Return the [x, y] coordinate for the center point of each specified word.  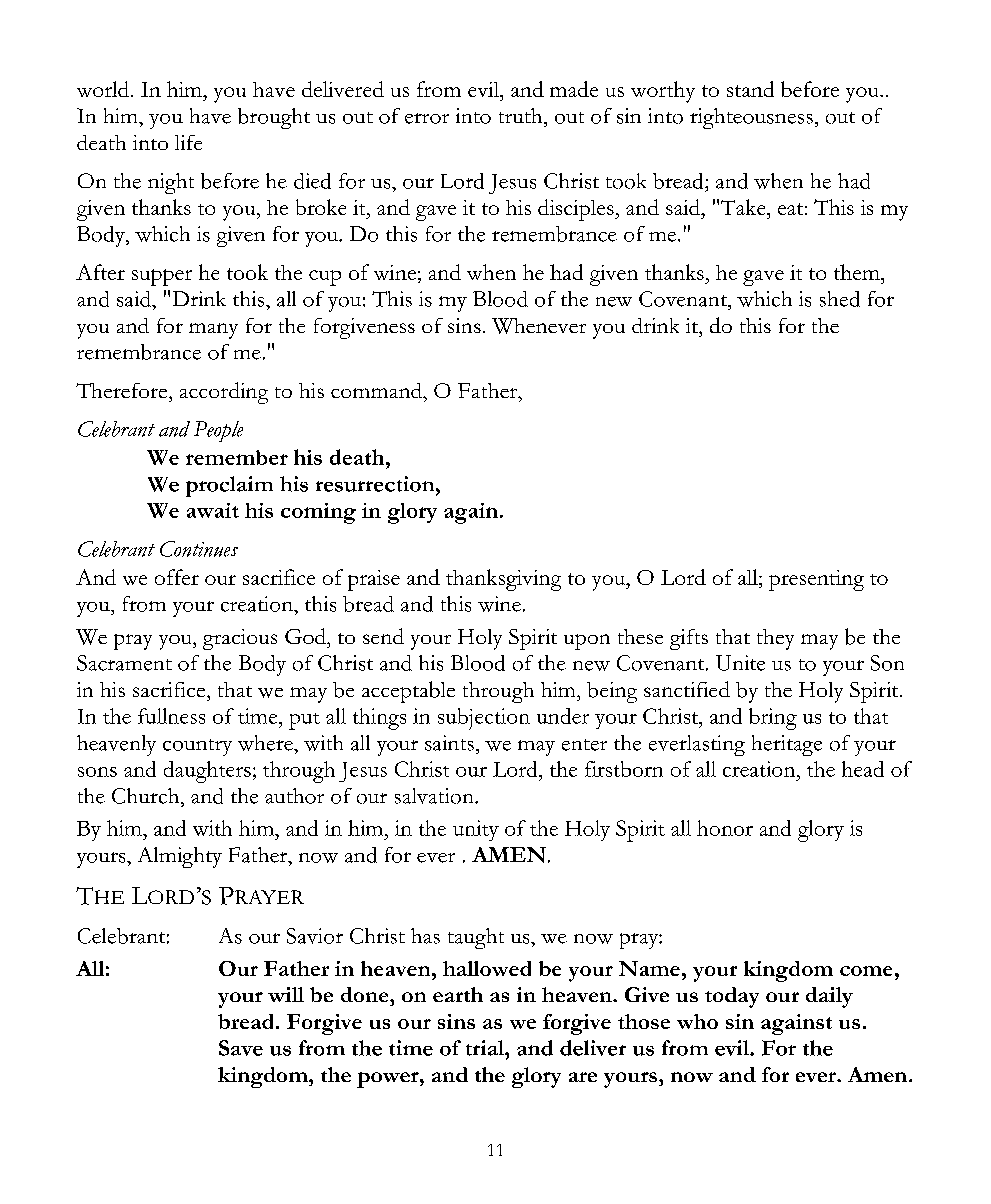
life [188, 142]
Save [241, 1048]
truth [522, 116]
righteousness [751, 118]
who [697, 1021]
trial [486, 1048]
